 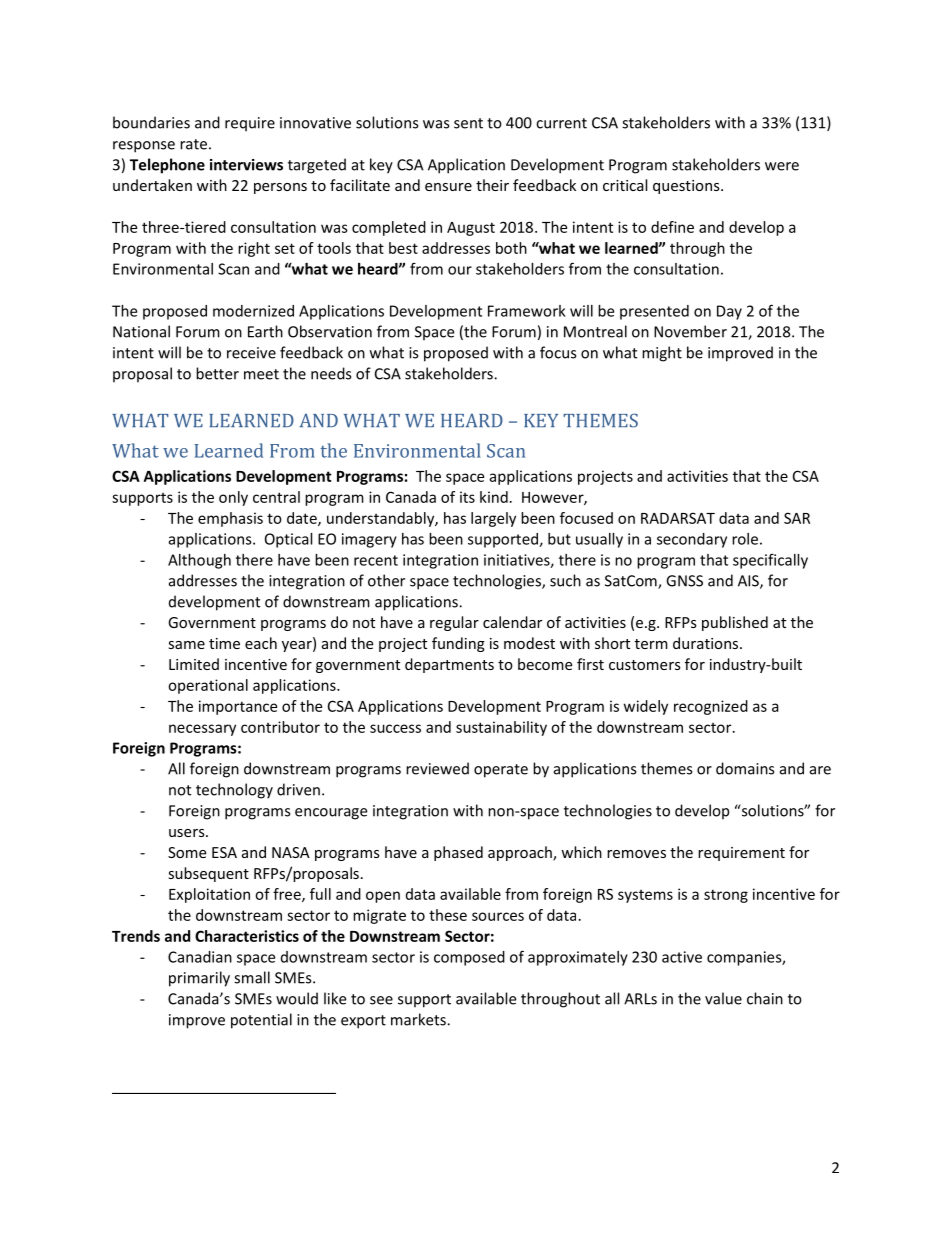 I want to click on domains, so click(x=745, y=768).
